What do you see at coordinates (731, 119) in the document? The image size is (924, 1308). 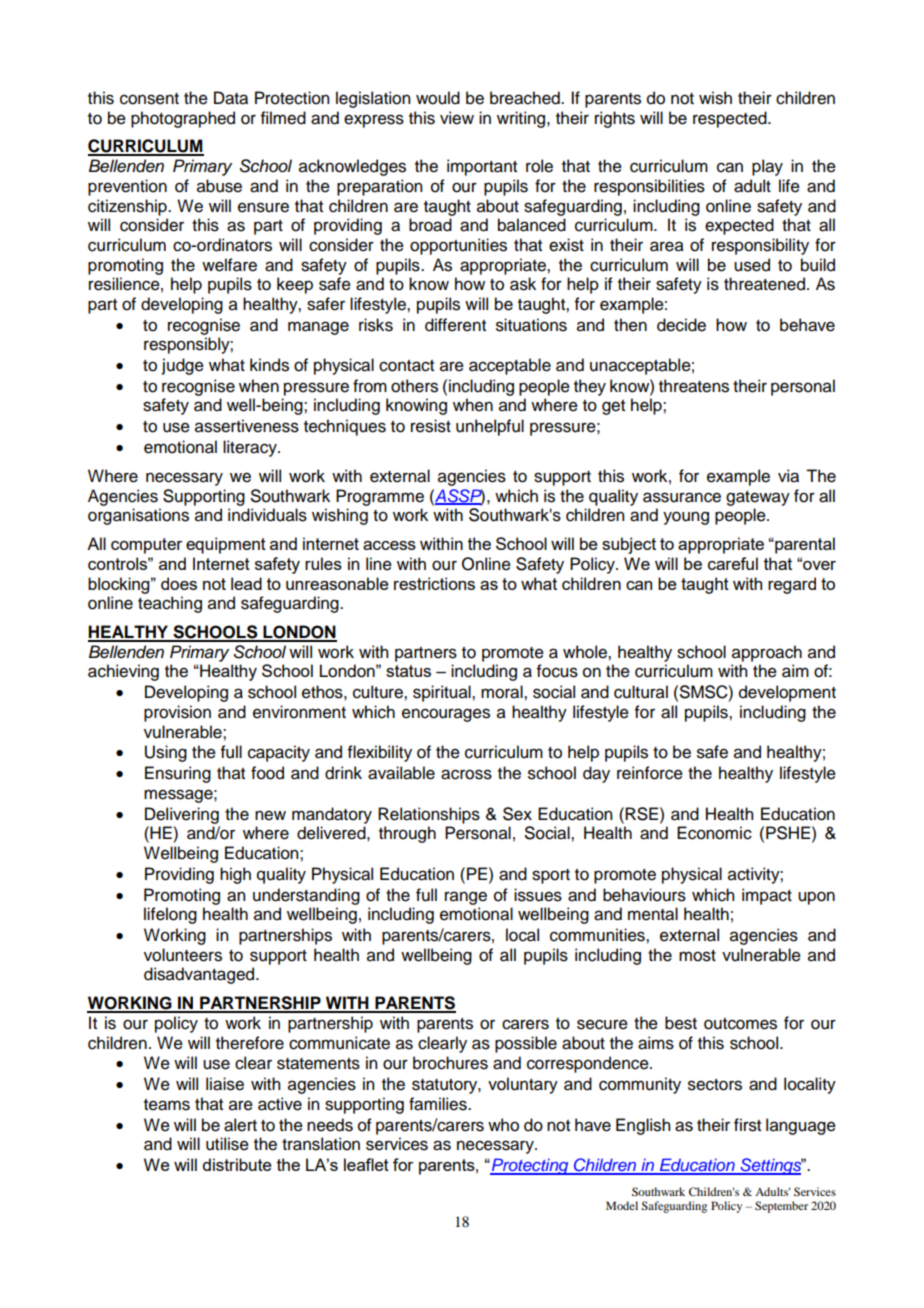 I see `respected` at bounding box center [731, 119].
